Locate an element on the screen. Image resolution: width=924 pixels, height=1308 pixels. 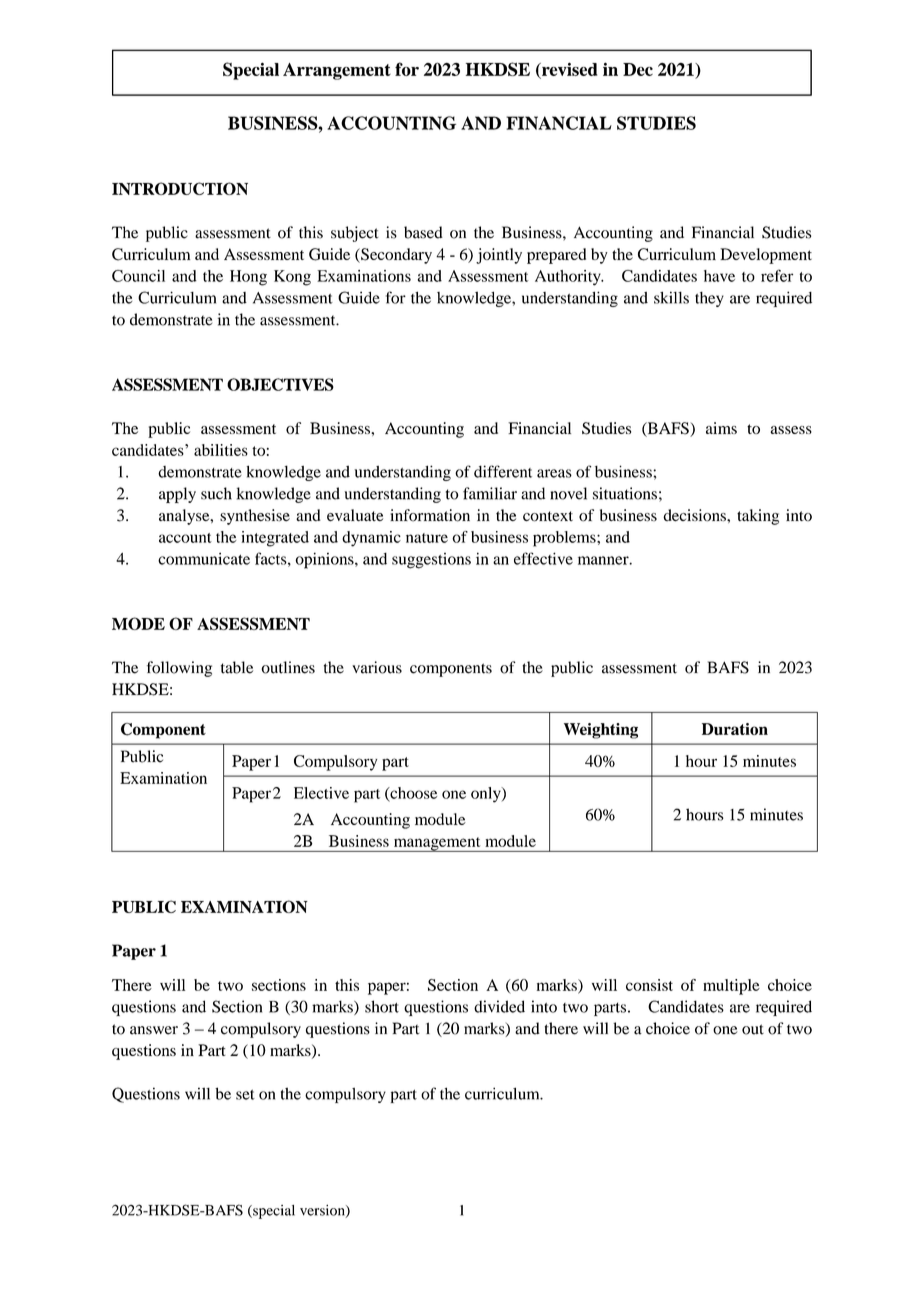
revised is located at coordinates (568, 69).
